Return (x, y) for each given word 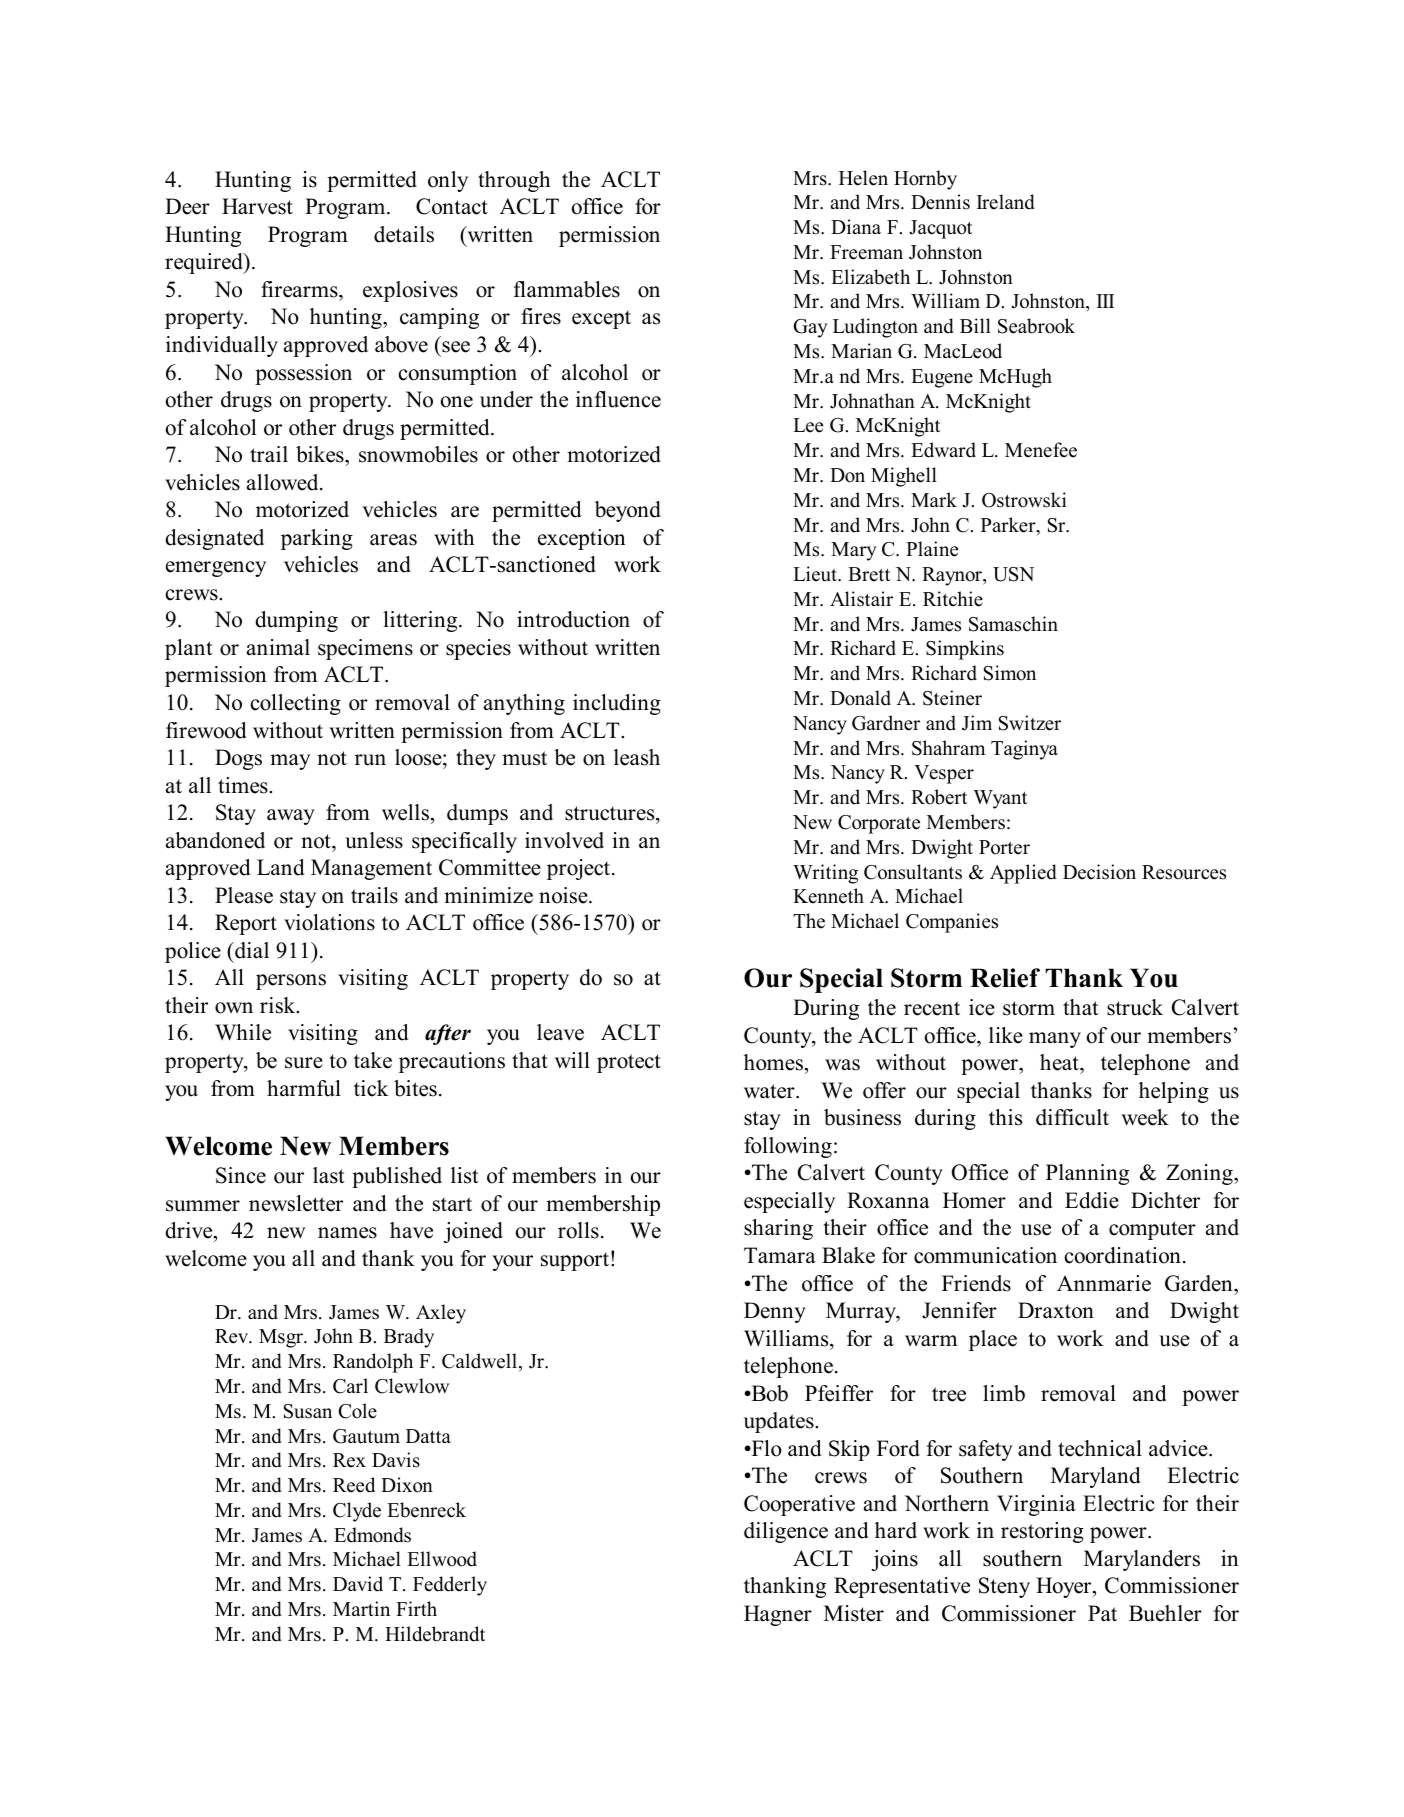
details (404, 234)
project (580, 869)
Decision (1099, 872)
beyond (628, 511)
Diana (856, 226)
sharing (778, 1229)
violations (329, 922)
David (358, 1584)
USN (1013, 574)
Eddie (1092, 1200)
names (347, 1233)
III (1105, 301)
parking (317, 539)
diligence (786, 1532)
